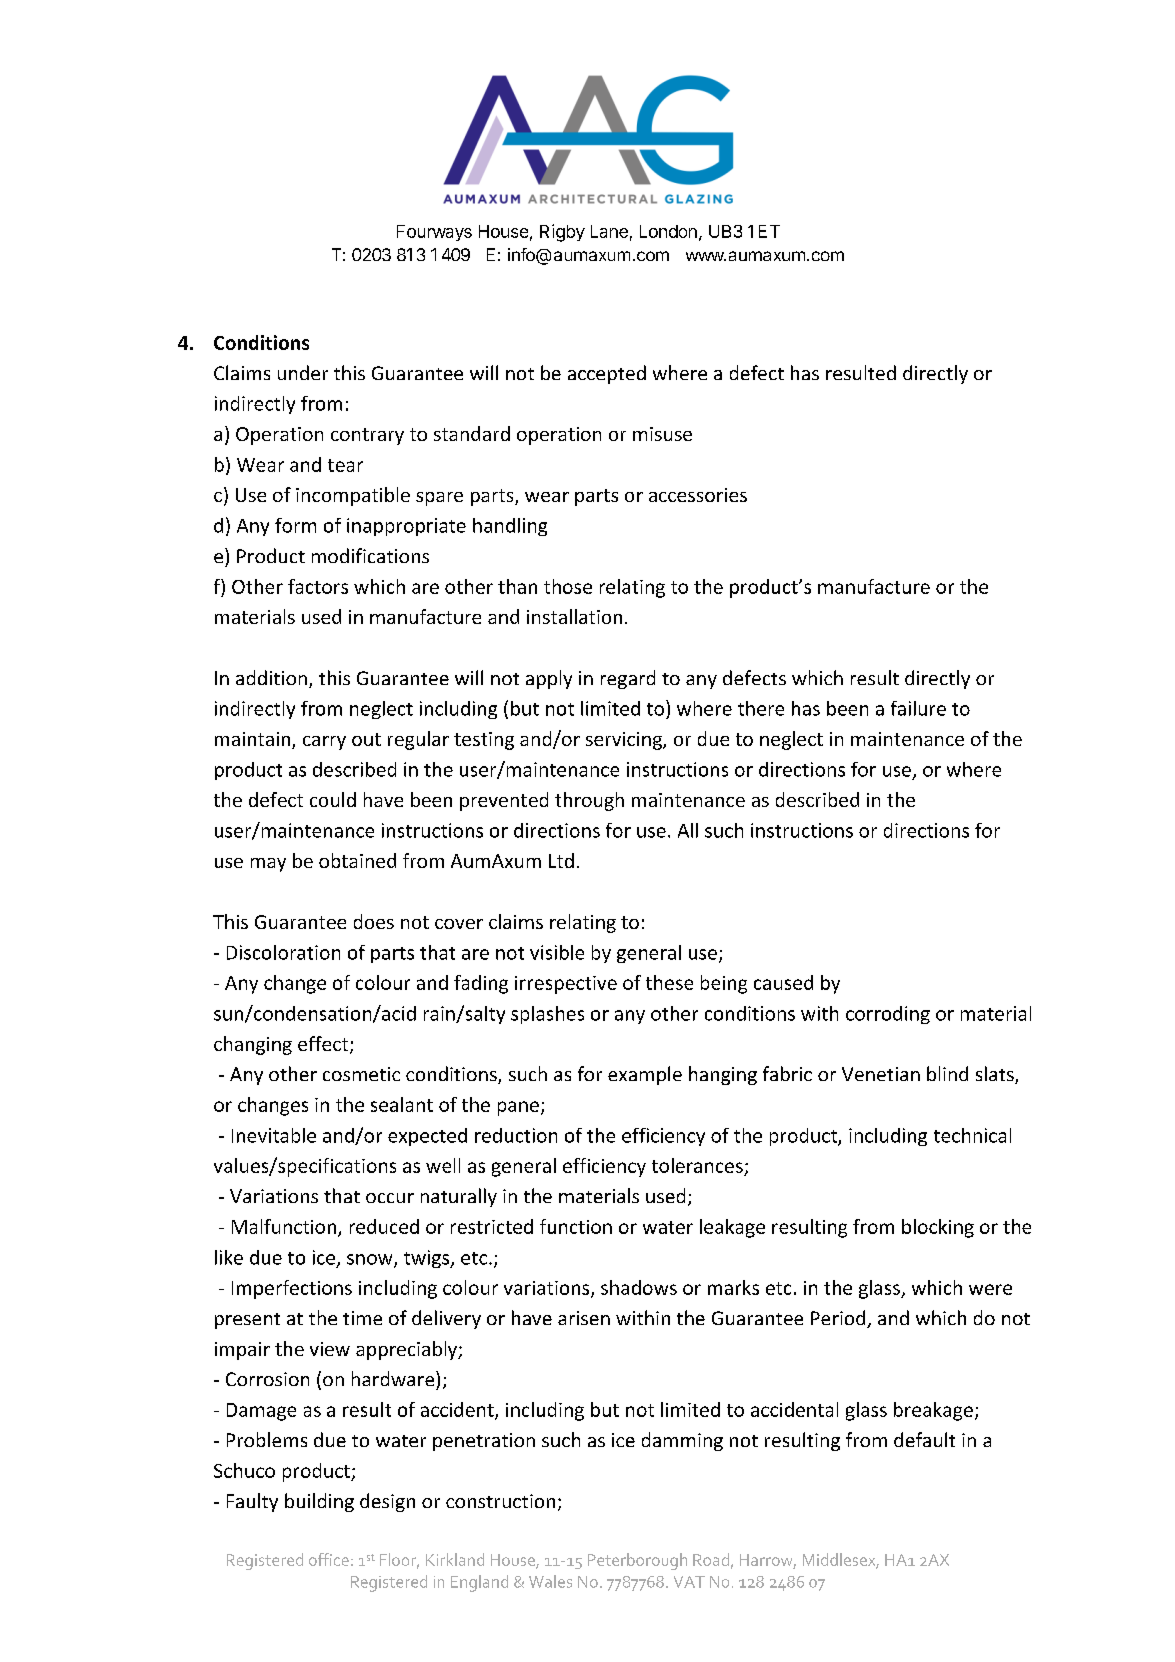 This screenshot has height=1662, width=1175. What do you see at coordinates (329, 1559) in the screenshot?
I see `office` at bounding box center [329, 1559].
